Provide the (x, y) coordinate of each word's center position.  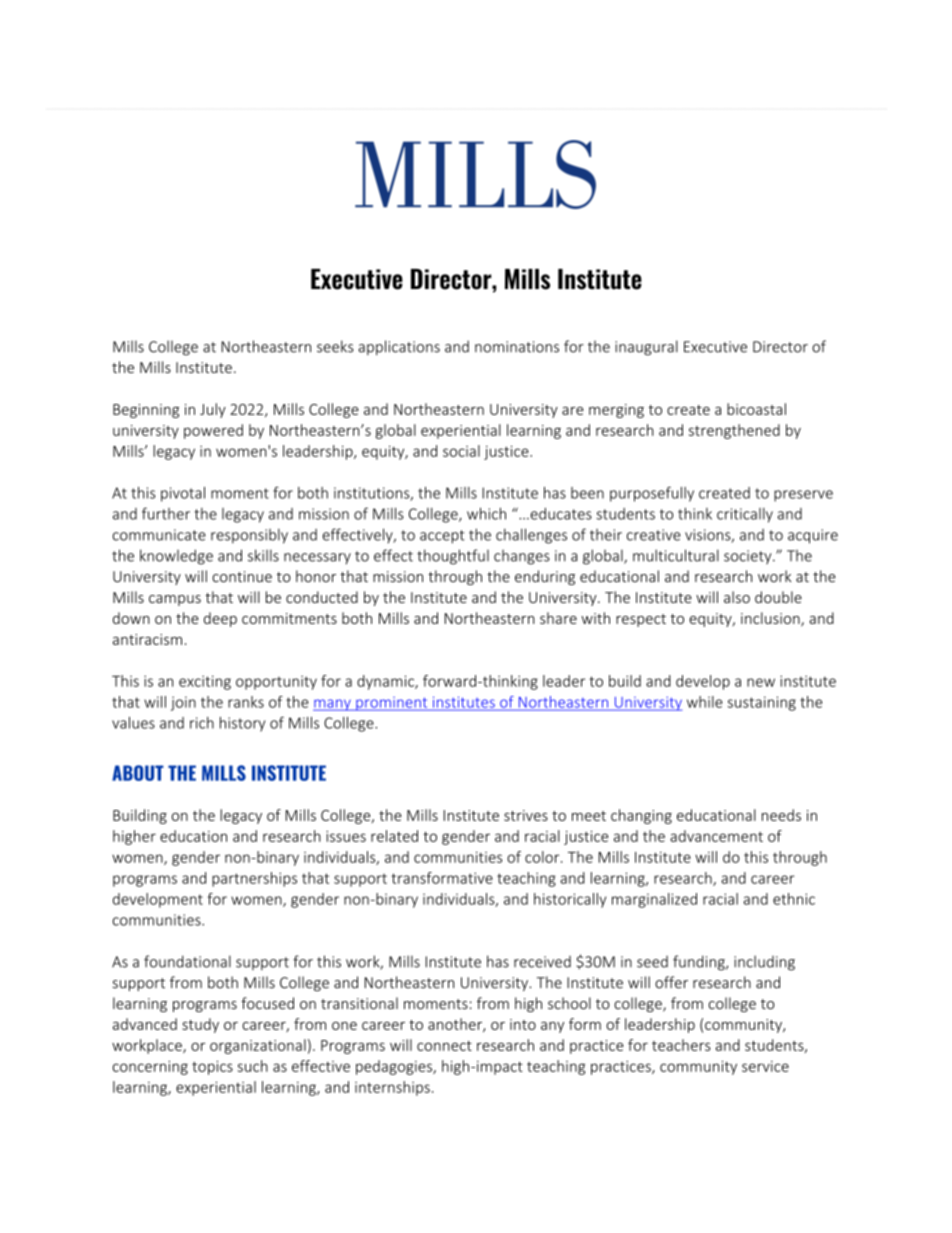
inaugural (646, 348)
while (705, 702)
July (213, 410)
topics (212, 1068)
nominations (517, 347)
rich (202, 723)
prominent (392, 704)
